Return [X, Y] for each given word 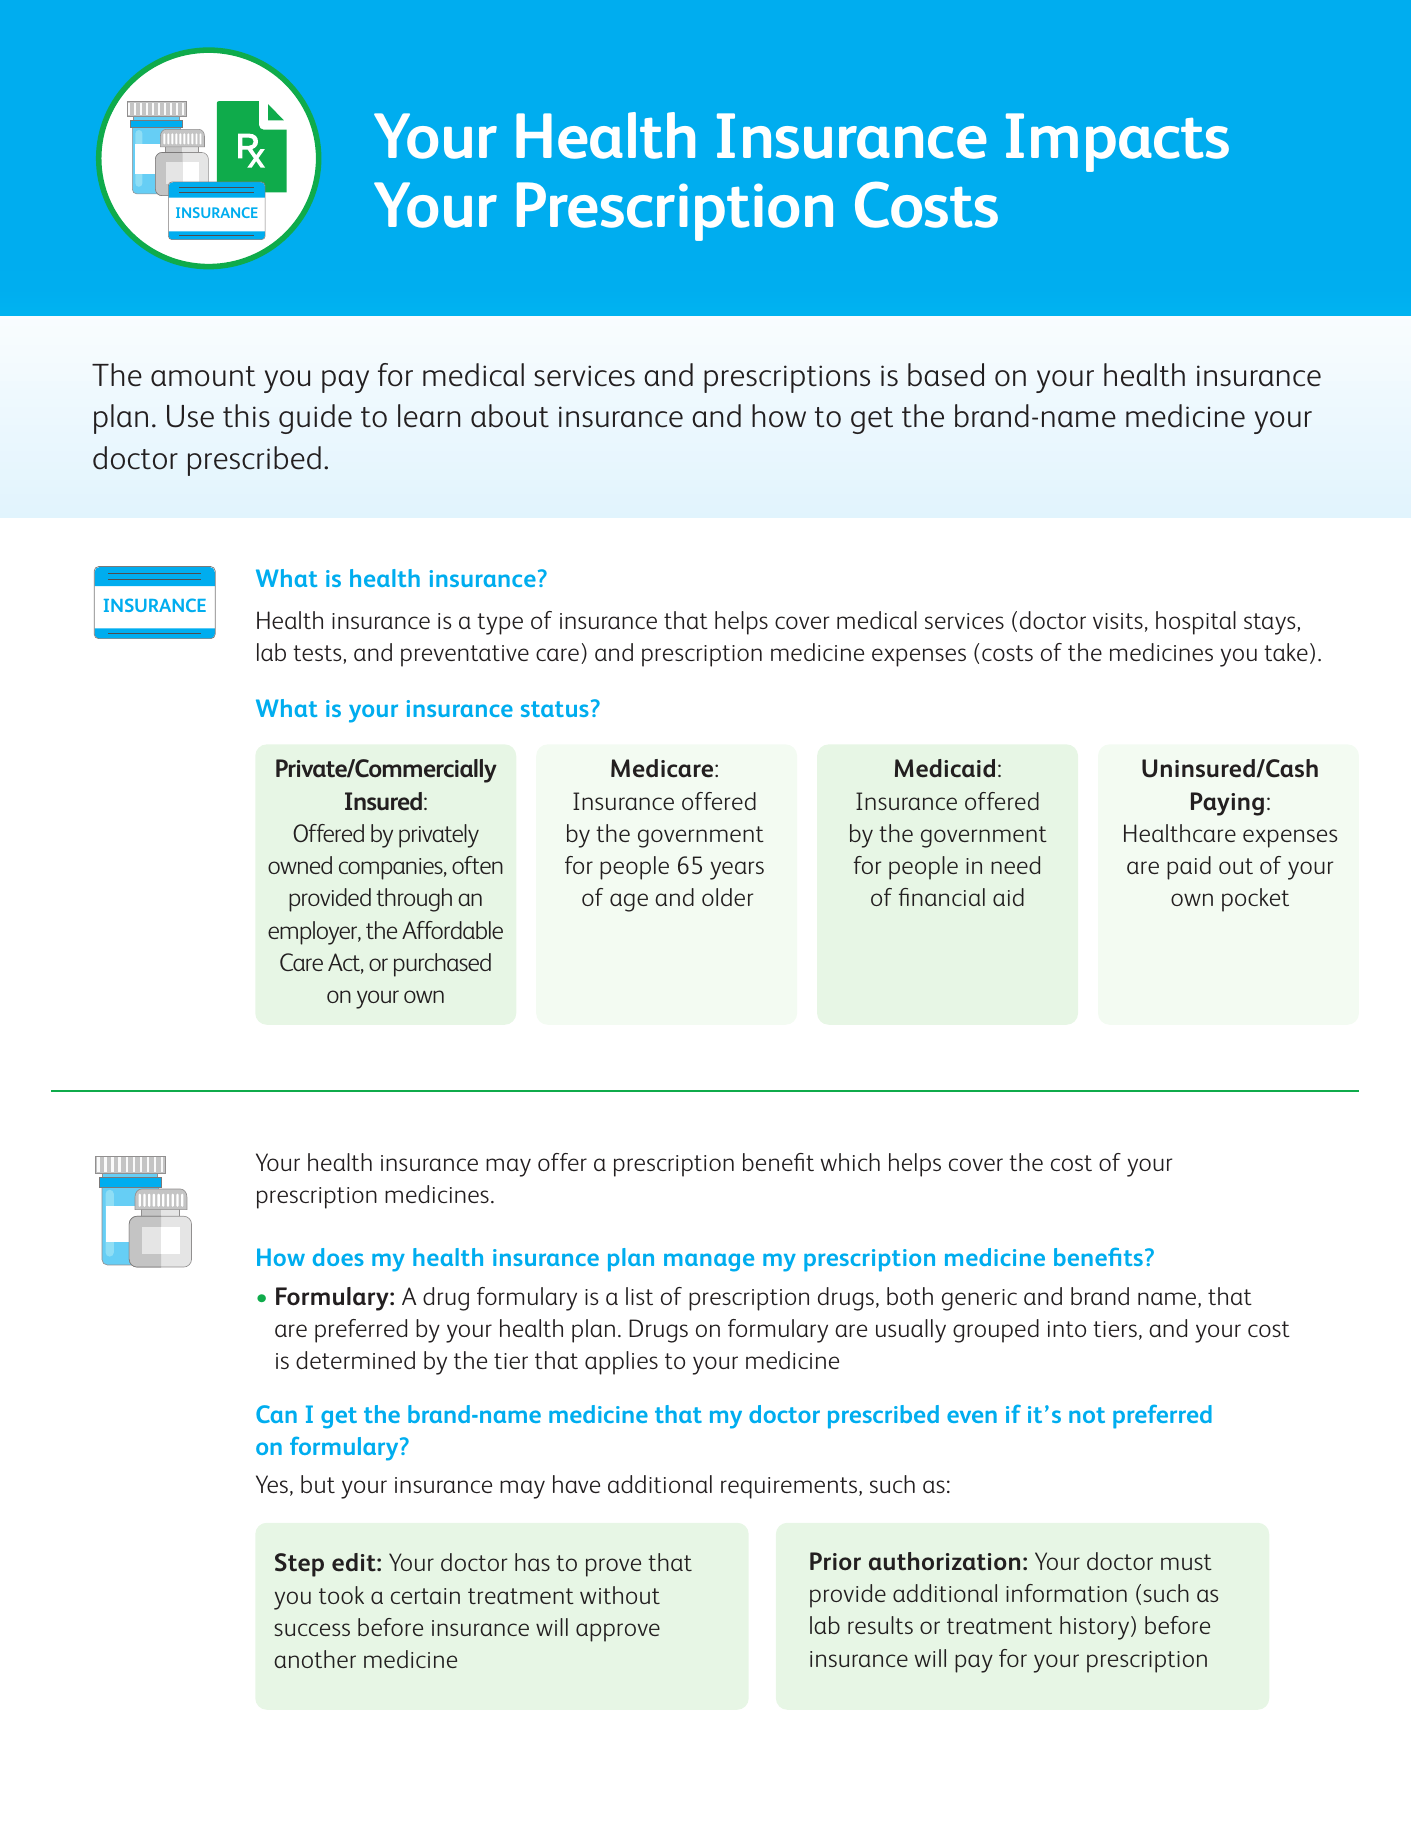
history [1096, 1628]
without [620, 1595]
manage [709, 1262]
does [338, 1257]
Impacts [1117, 142]
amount [203, 376]
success [312, 1629]
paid [1189, 868]
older [727, 897]
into [1067, 1329]
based [946, 375]
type [500, 624]
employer [314, 933]
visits [1118, 621]
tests [318, 654]
